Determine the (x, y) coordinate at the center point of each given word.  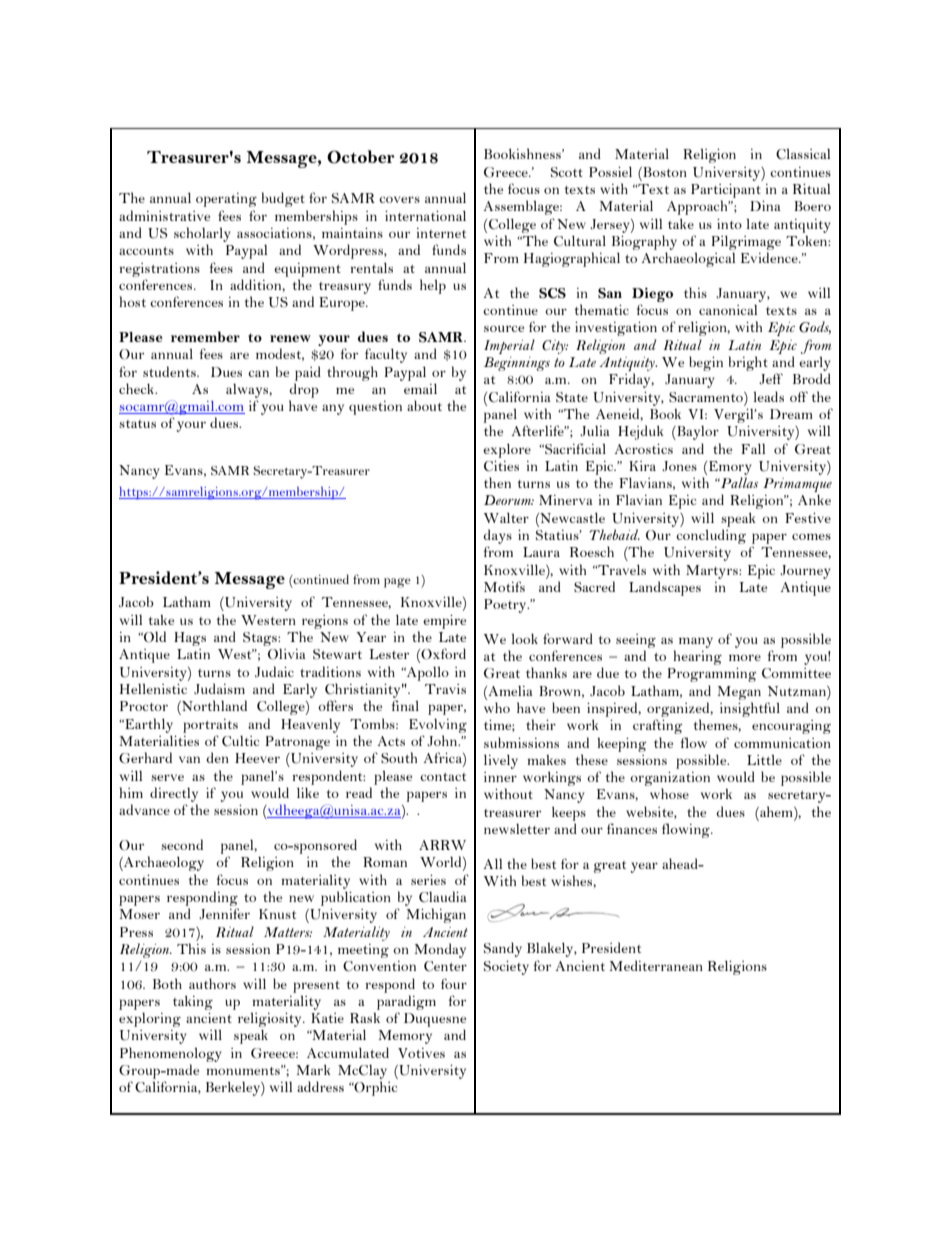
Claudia (443, 897)
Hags (190, 639)
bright (748, 363)
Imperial (509, 346)
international (425, 215)
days (497, 538)
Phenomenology (171, 1054)
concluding (711, 536)
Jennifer (224, 913)
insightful (750, 709)
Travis (445, 689)
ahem (776, 813)
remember (205, 336)
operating (226, 200)
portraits (210, 726)
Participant (726, 191)
